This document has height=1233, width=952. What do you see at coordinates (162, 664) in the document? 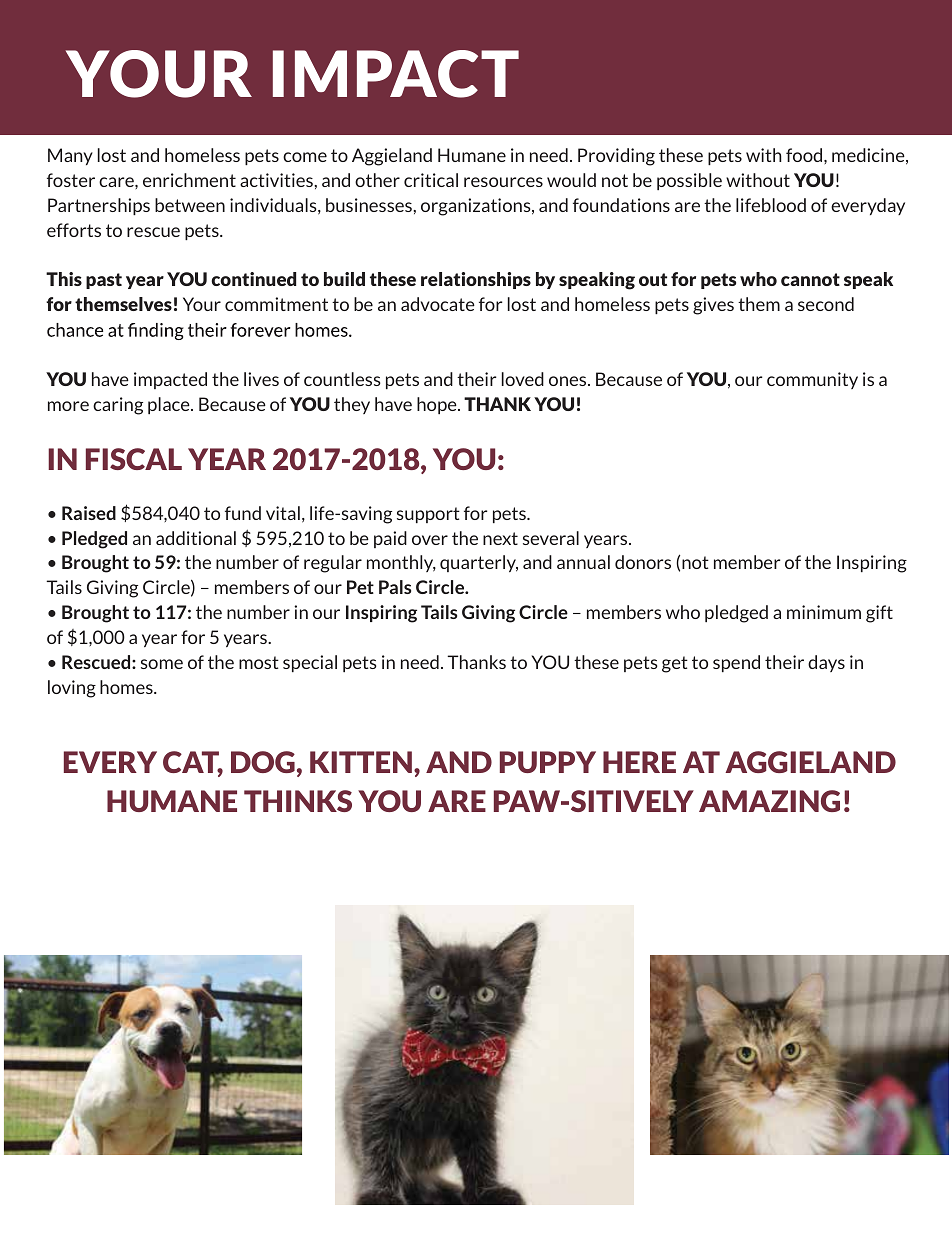
I see `some` at bounding box center [162, 664].
